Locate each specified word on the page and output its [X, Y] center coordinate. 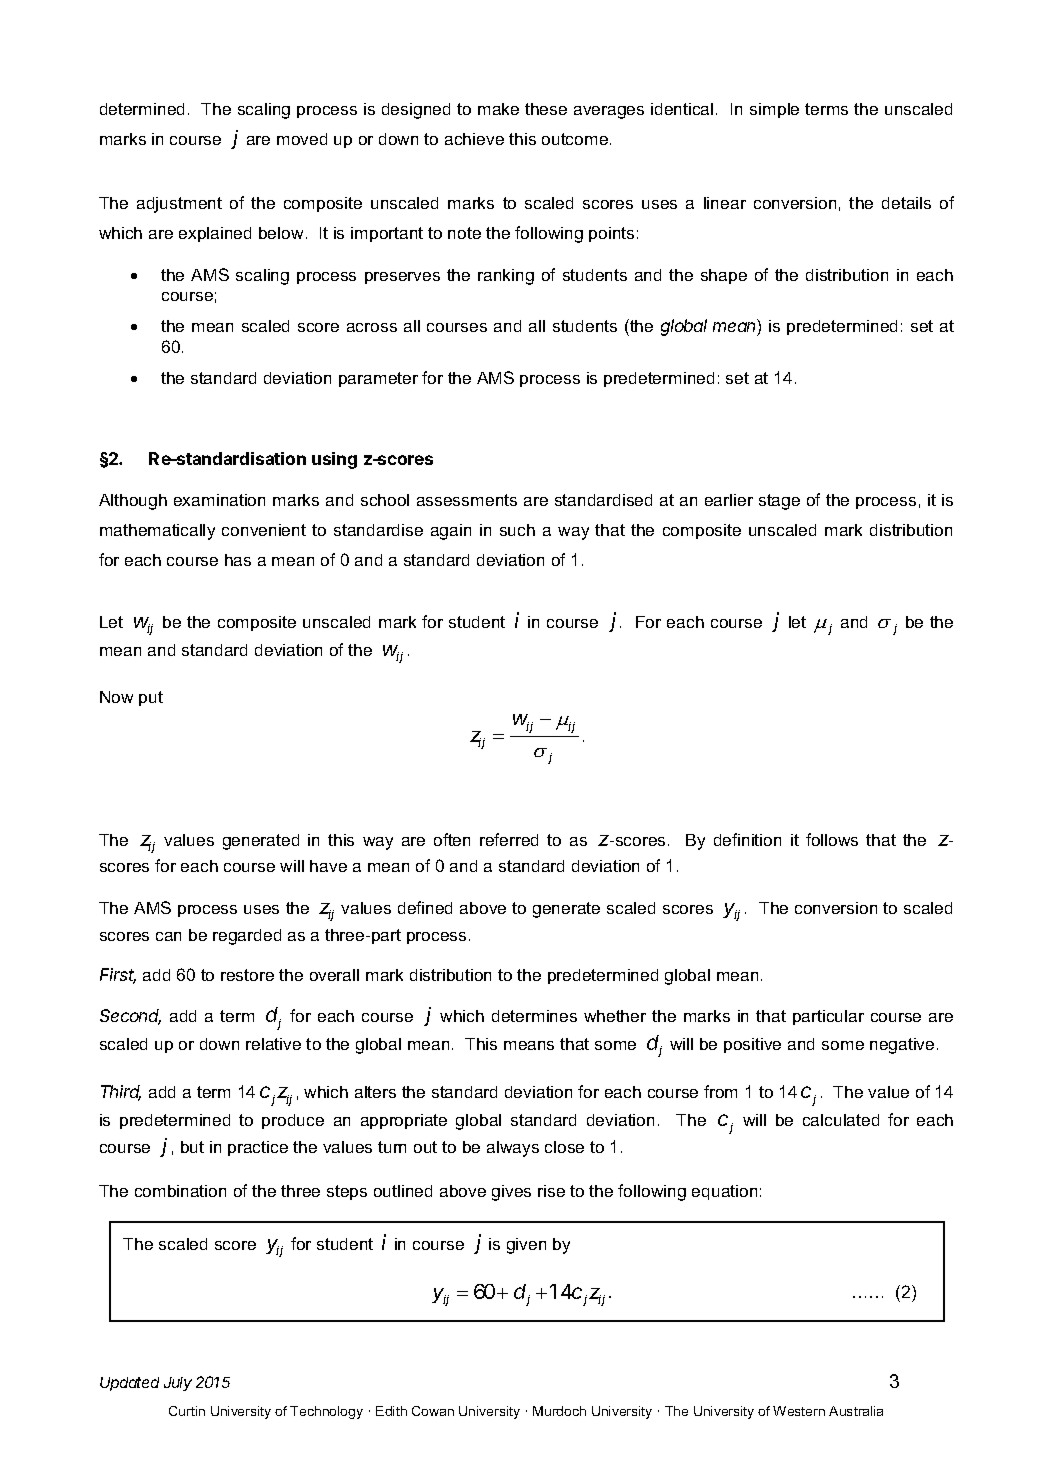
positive [752, 1045]
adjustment [179, 205]
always [513, 1149]
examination [219, 500]
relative [273, 1044]
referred [509, 839]
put [151, 698]
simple [774, 110]
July [178, 1384]
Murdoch [559, 1411]
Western [799, 1411]
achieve [474, 139]
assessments [467, 500]
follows [832, 839]
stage [779, 502]
